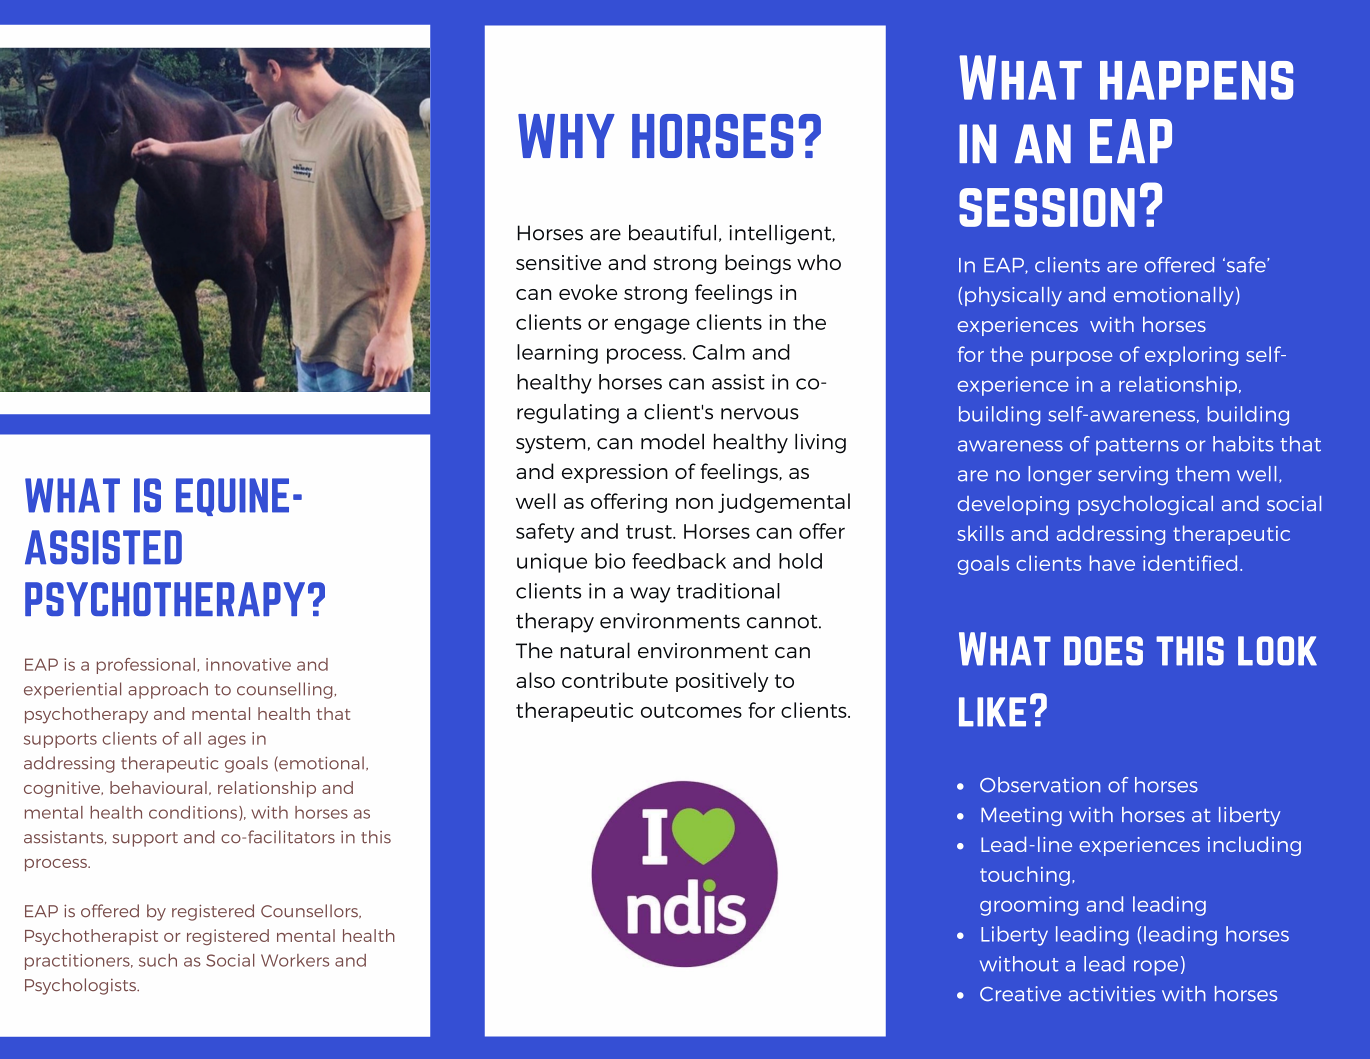  I want to click on patterns, so click(1137, 447).
